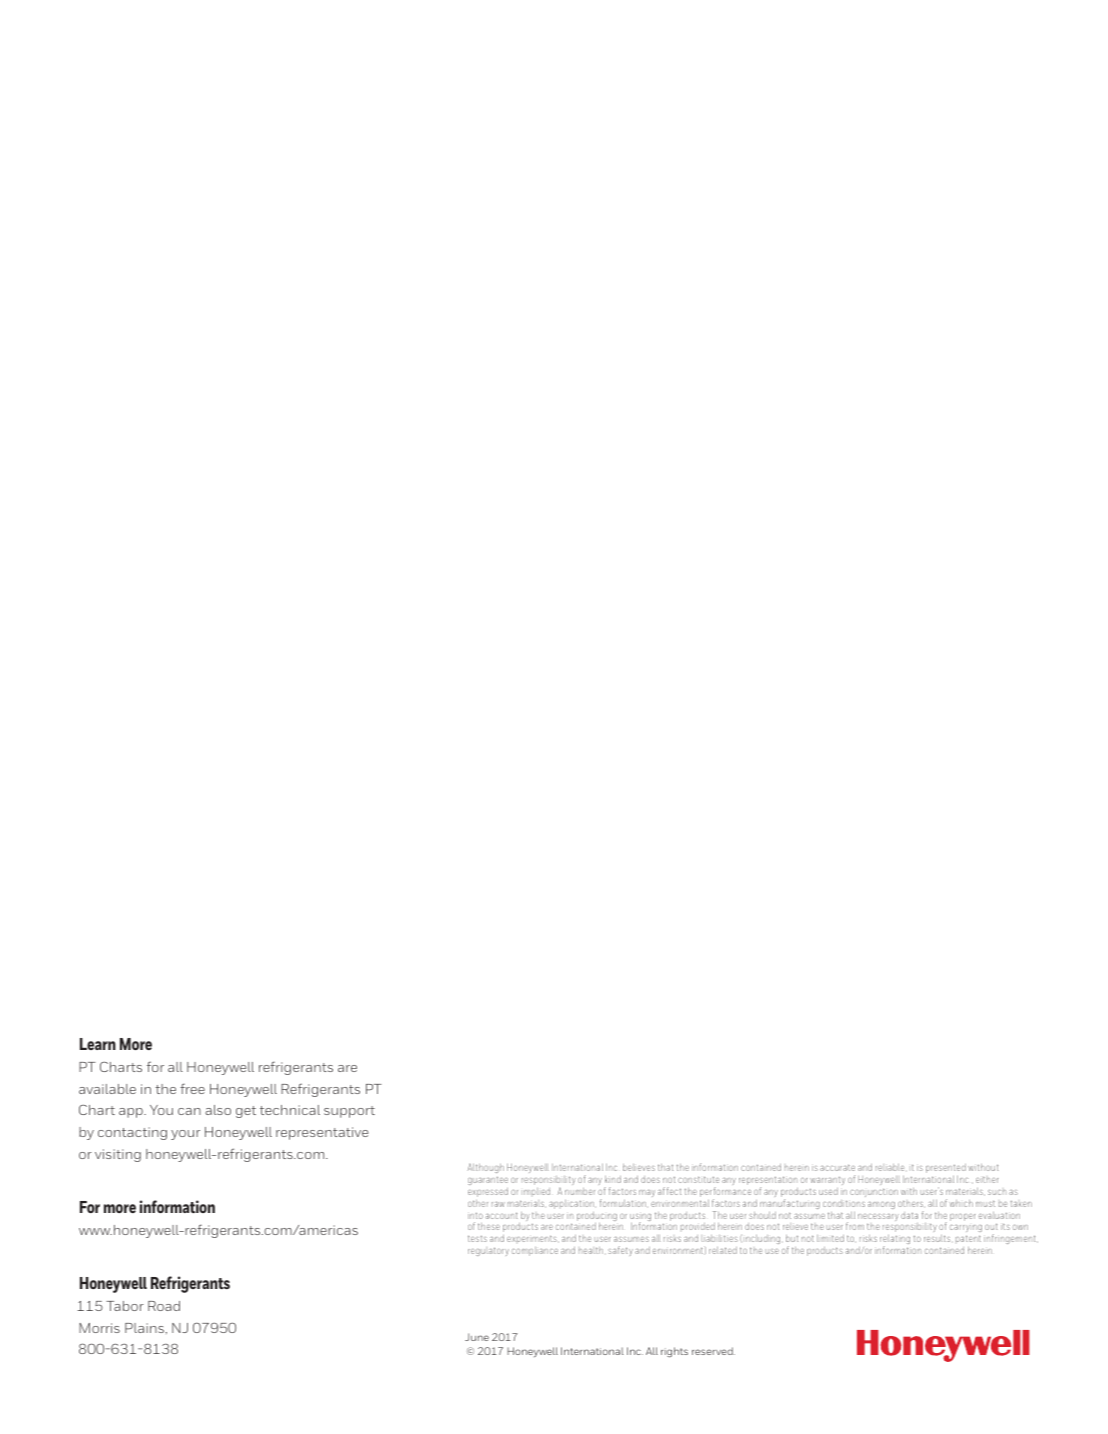 Image resolution: width=1108 pixels, height=1434 pixels. What do you see at coordinates (349, 1112) in the page?
I see `support` at bounding box center [349, 1112].
